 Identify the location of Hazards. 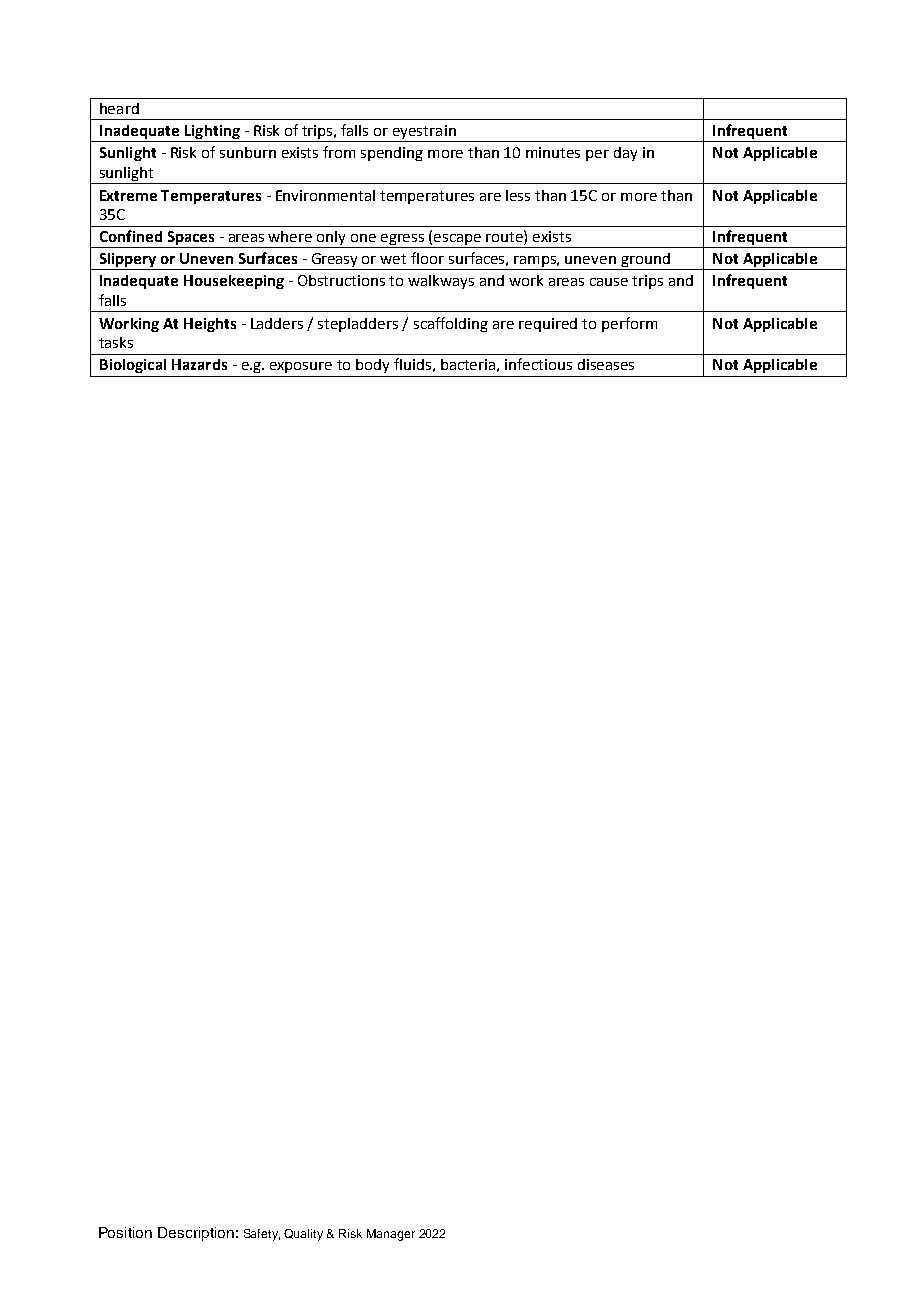
(199, 364).
